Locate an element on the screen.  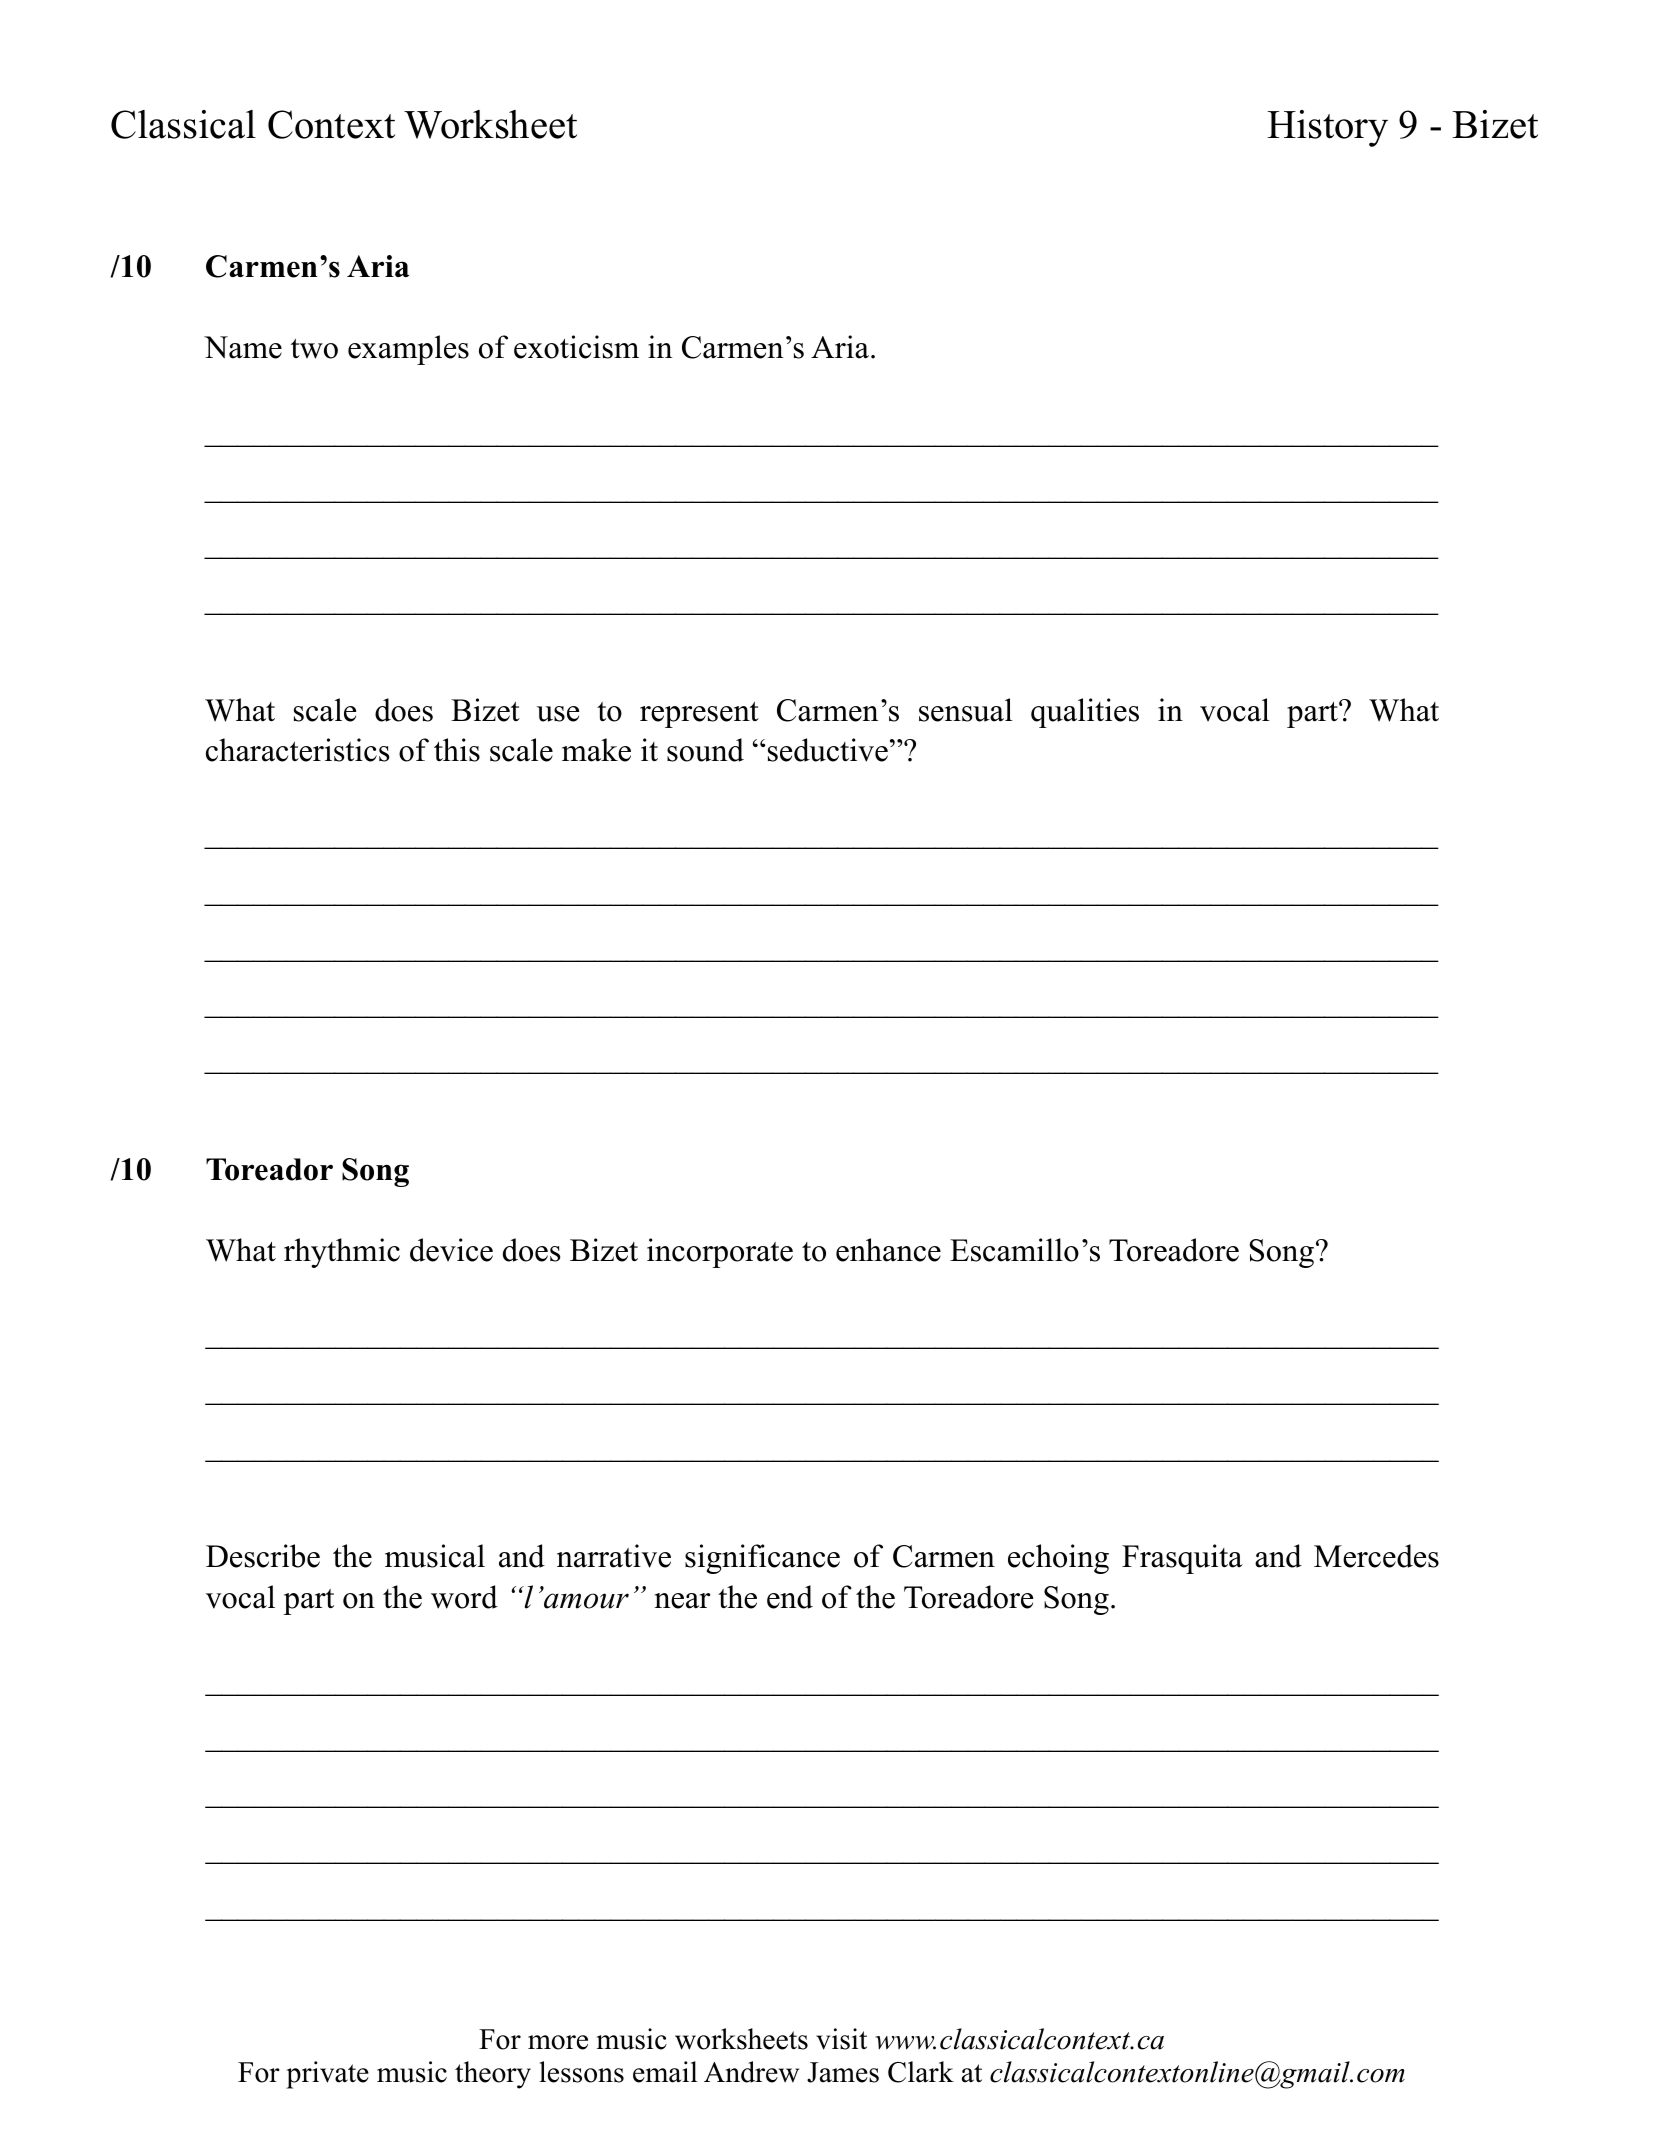
rhythmic is located at coordinates (342, 1253).
